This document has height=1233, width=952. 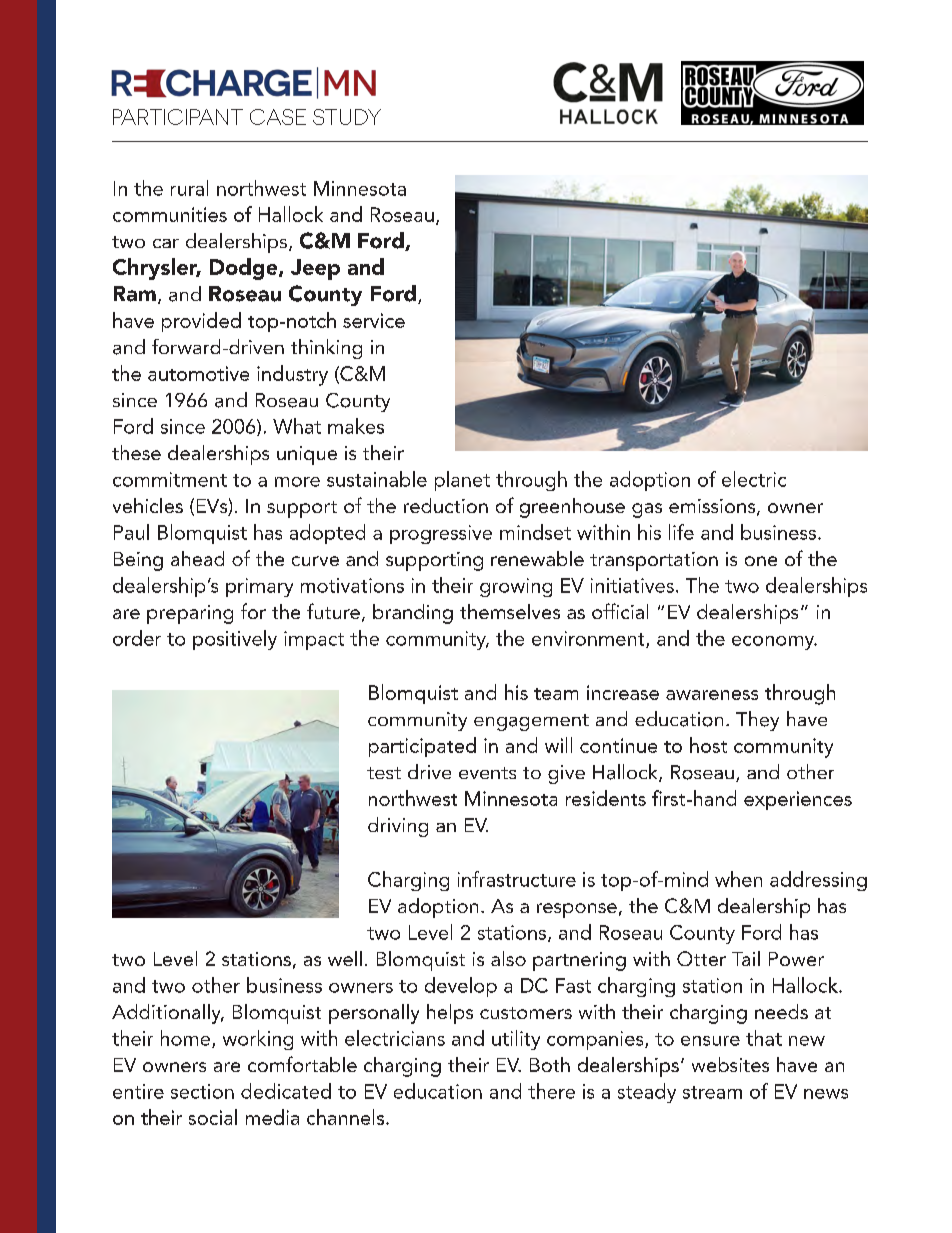 What do you see at coordinates (202, 1091) in the document?
I see `section` at bounding box center [202, 1091].
